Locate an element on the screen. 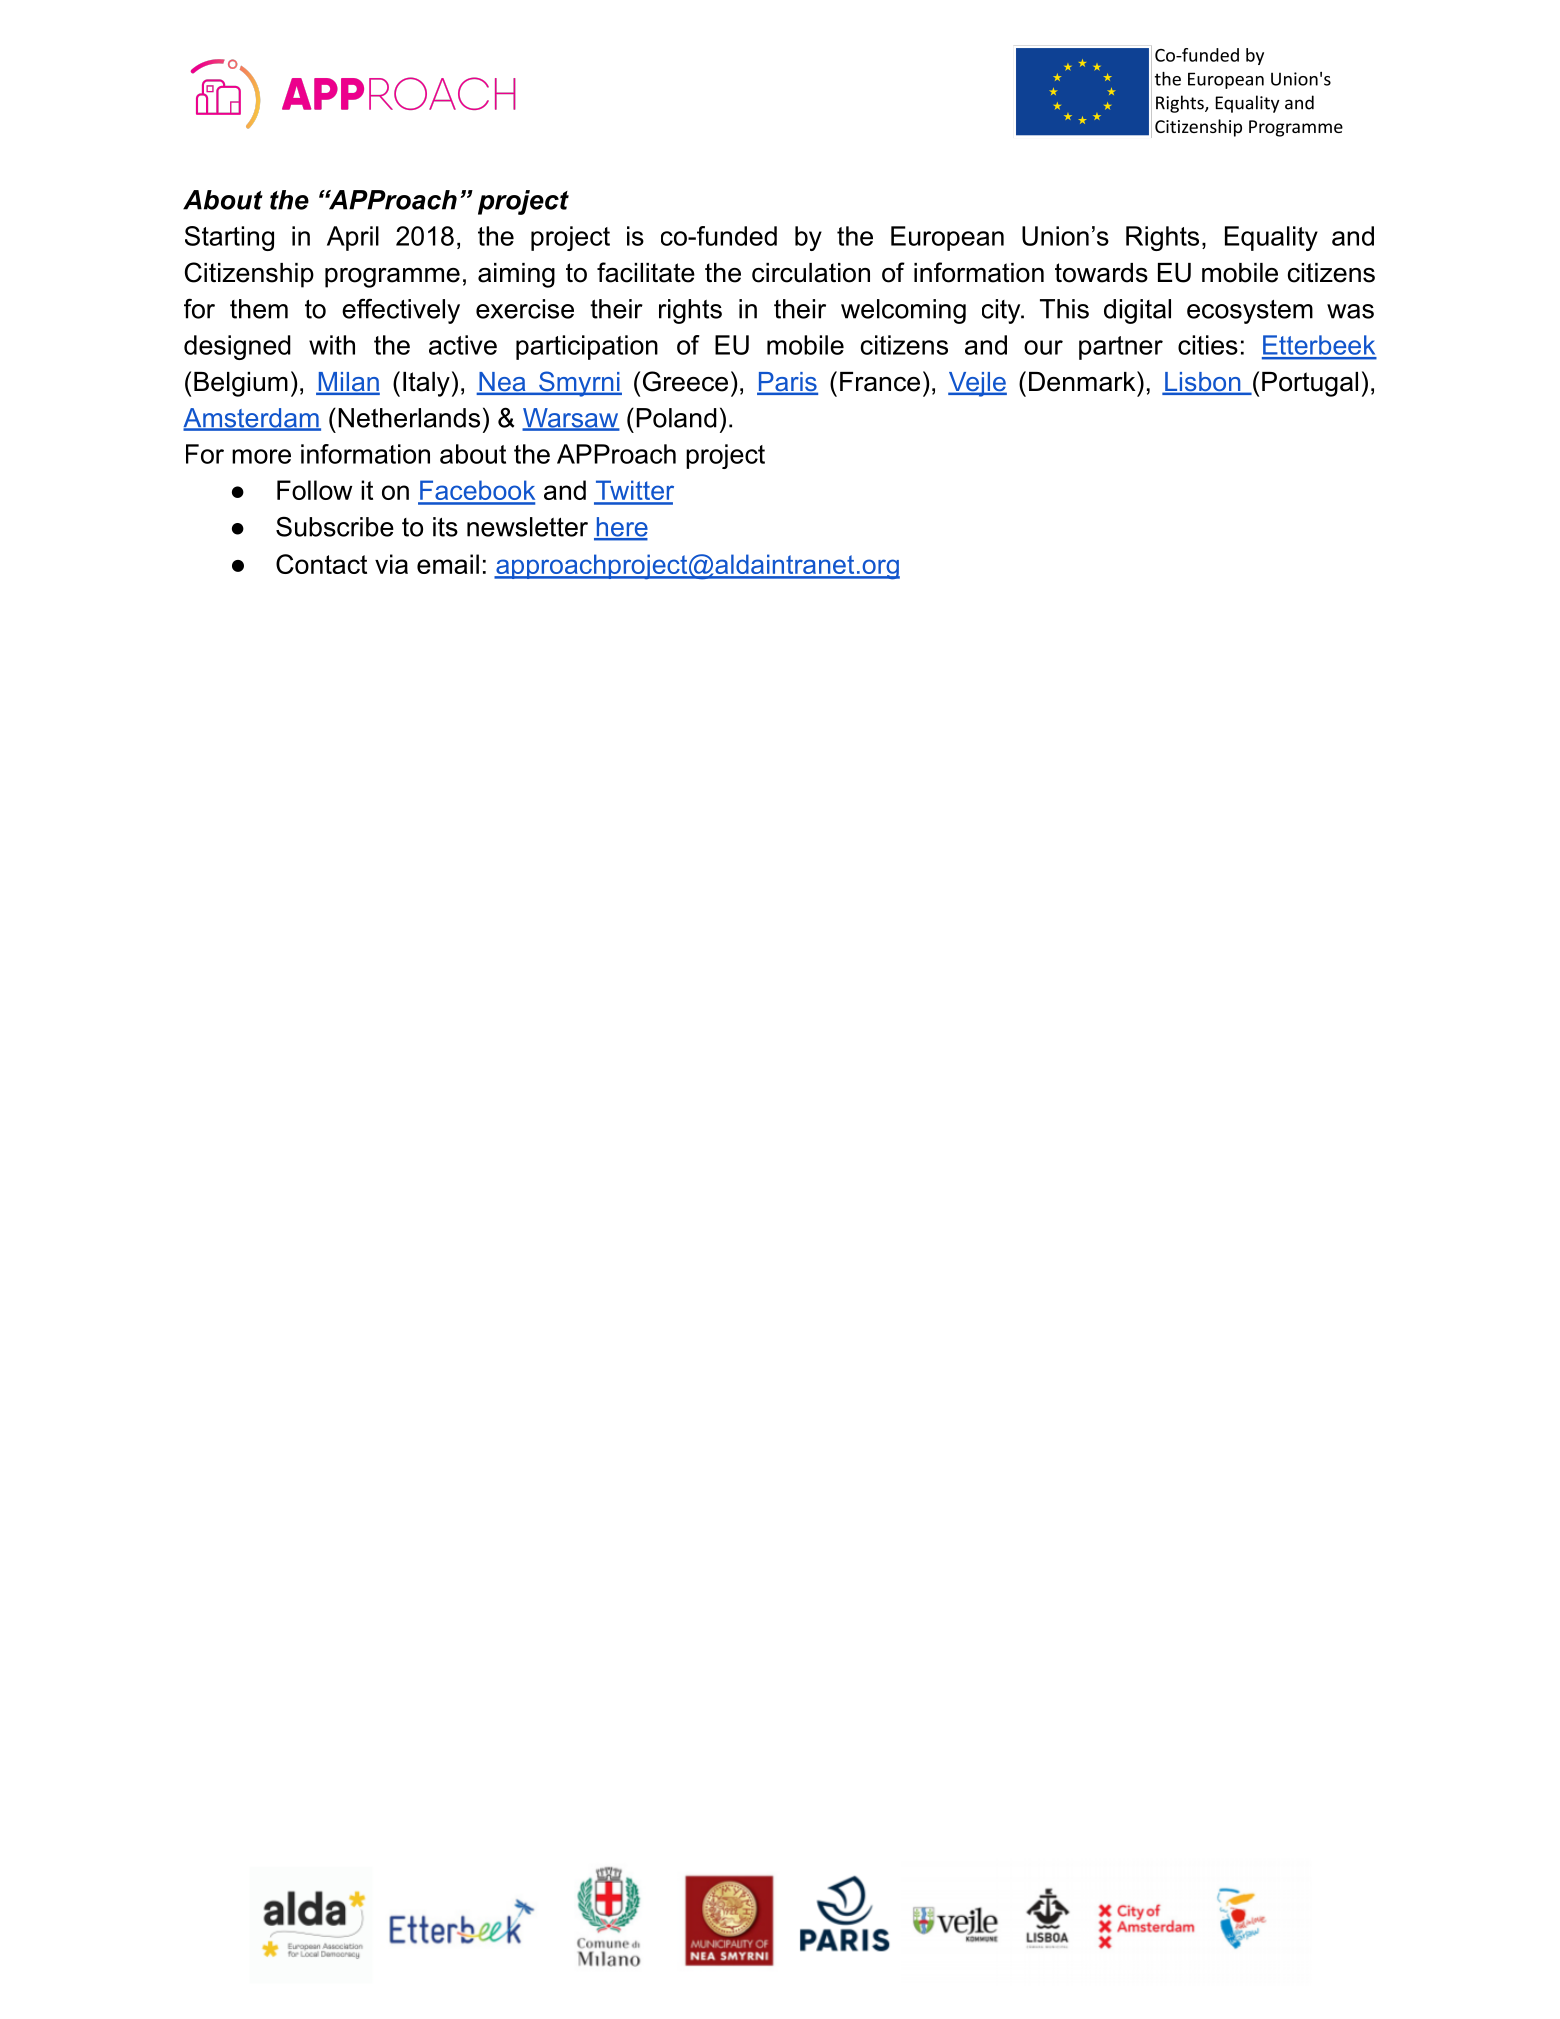 This screenshot has height=2019, width=1560. via is located at coordinates (391, 564).
